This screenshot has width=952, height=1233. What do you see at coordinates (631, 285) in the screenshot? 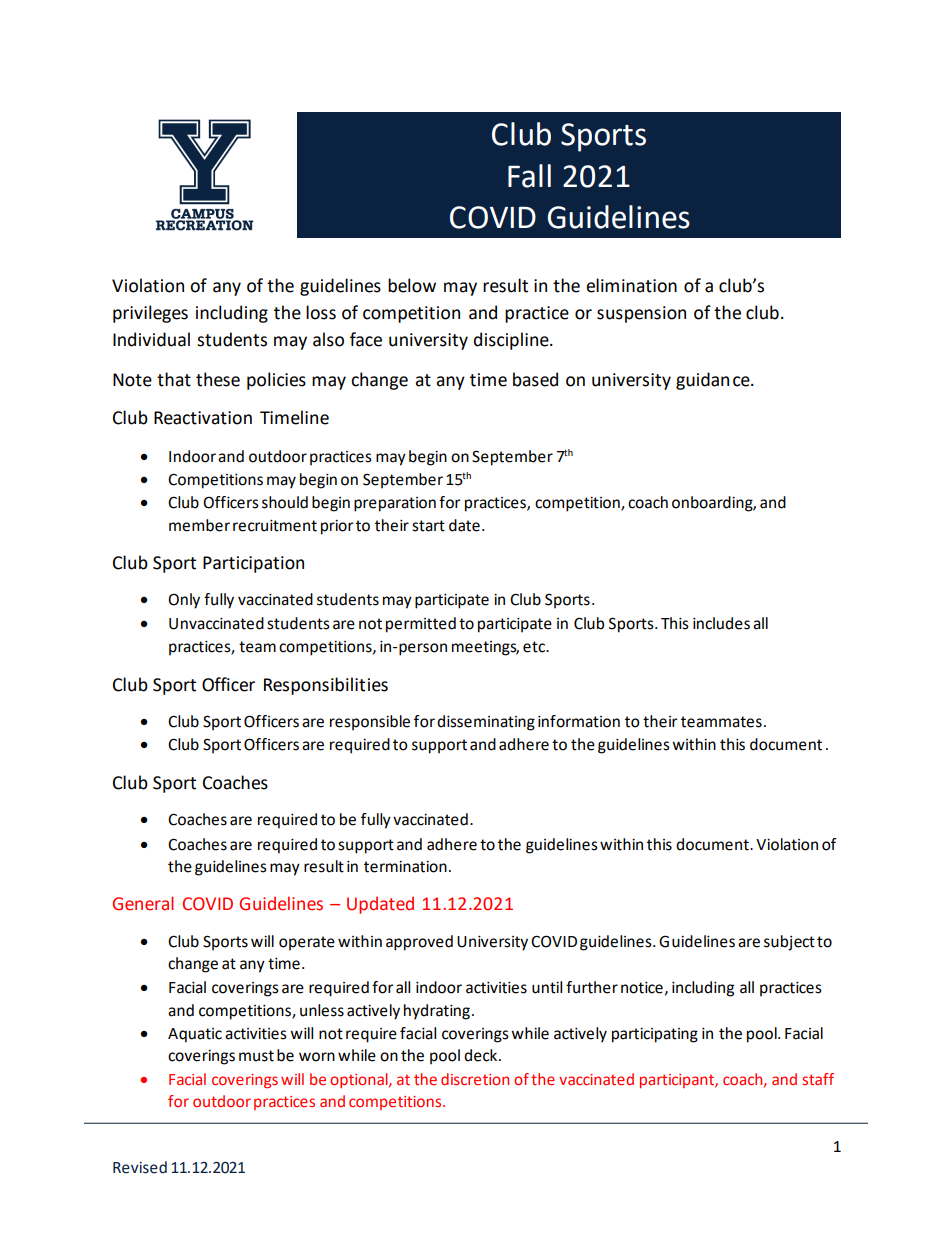
I see `elimination` at bounding box center [631, 285].
